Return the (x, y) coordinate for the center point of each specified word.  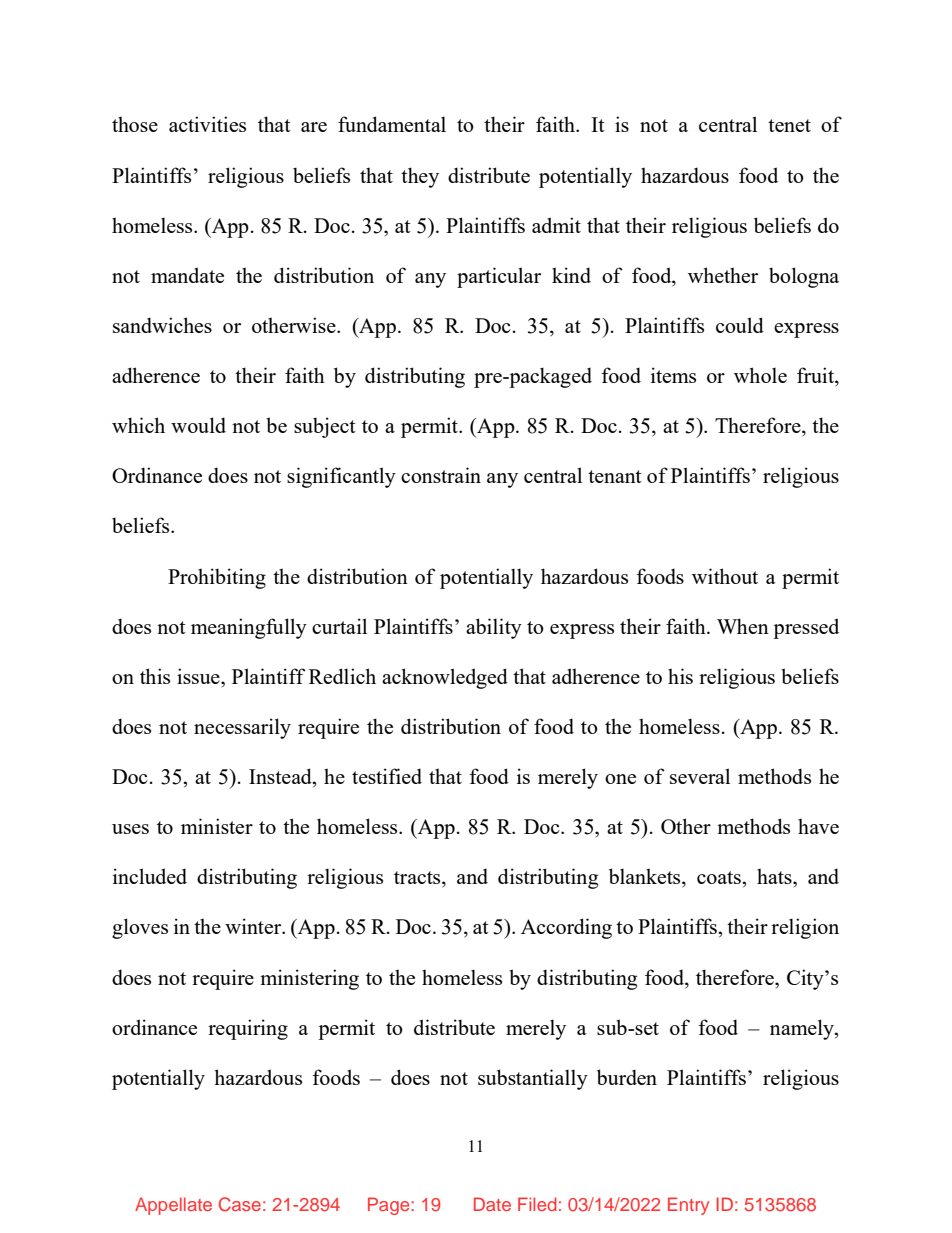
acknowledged (445, 678)
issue (199, 676)
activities (207, 124)
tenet (789, 125)
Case (240, 1204)
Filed (537, 1204)
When (743, 626)
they (420, 177)
